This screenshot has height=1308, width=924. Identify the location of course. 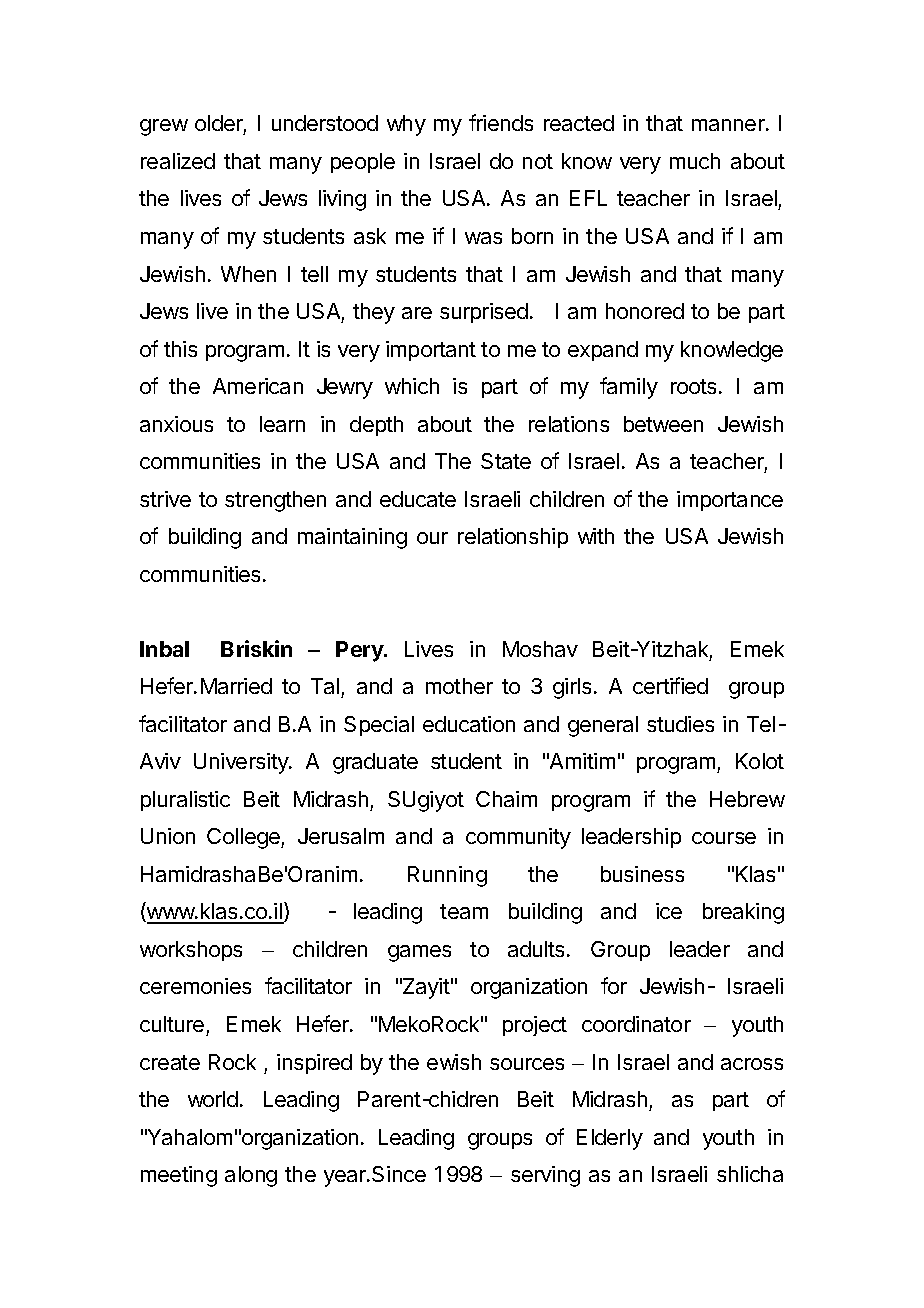
(724, 838).
